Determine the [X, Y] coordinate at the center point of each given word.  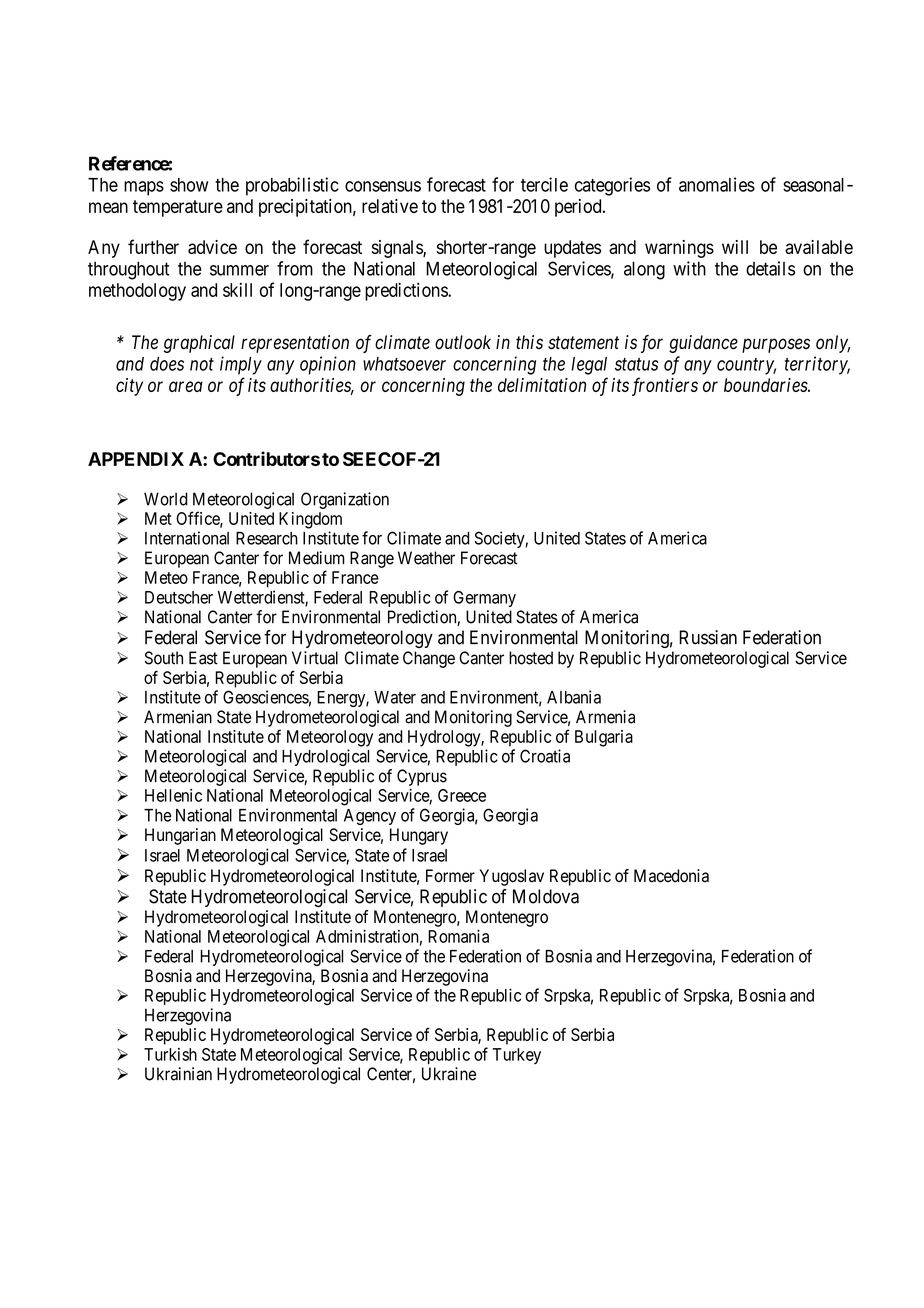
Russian [708, 637]
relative [390, 206]
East [203, 658]
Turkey [517, 1056]
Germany [484, 599]
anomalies [717, 184]
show [189, 185]
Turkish [170, 1054]
